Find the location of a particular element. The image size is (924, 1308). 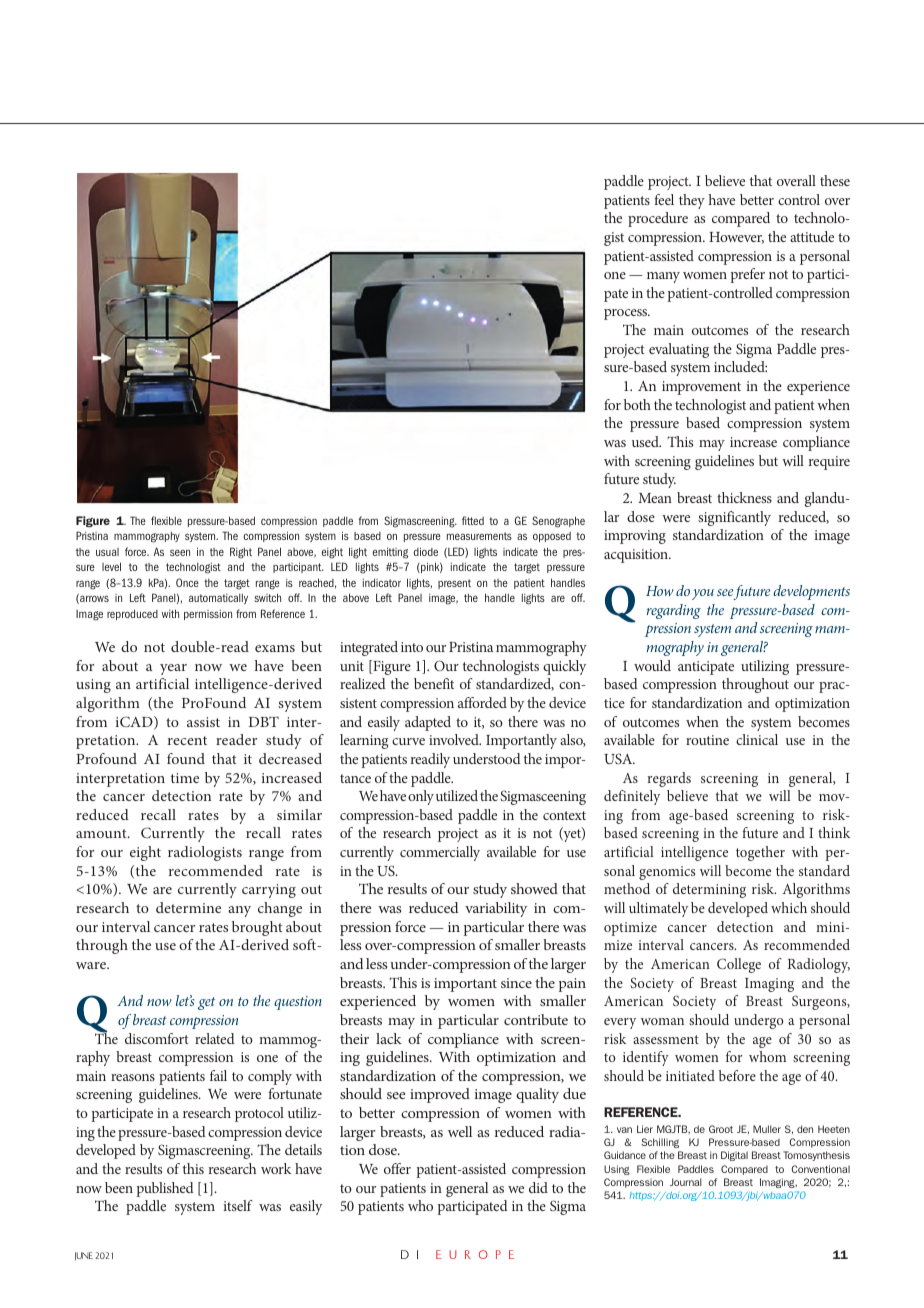

procedure is located at coordinates (658, 219).
